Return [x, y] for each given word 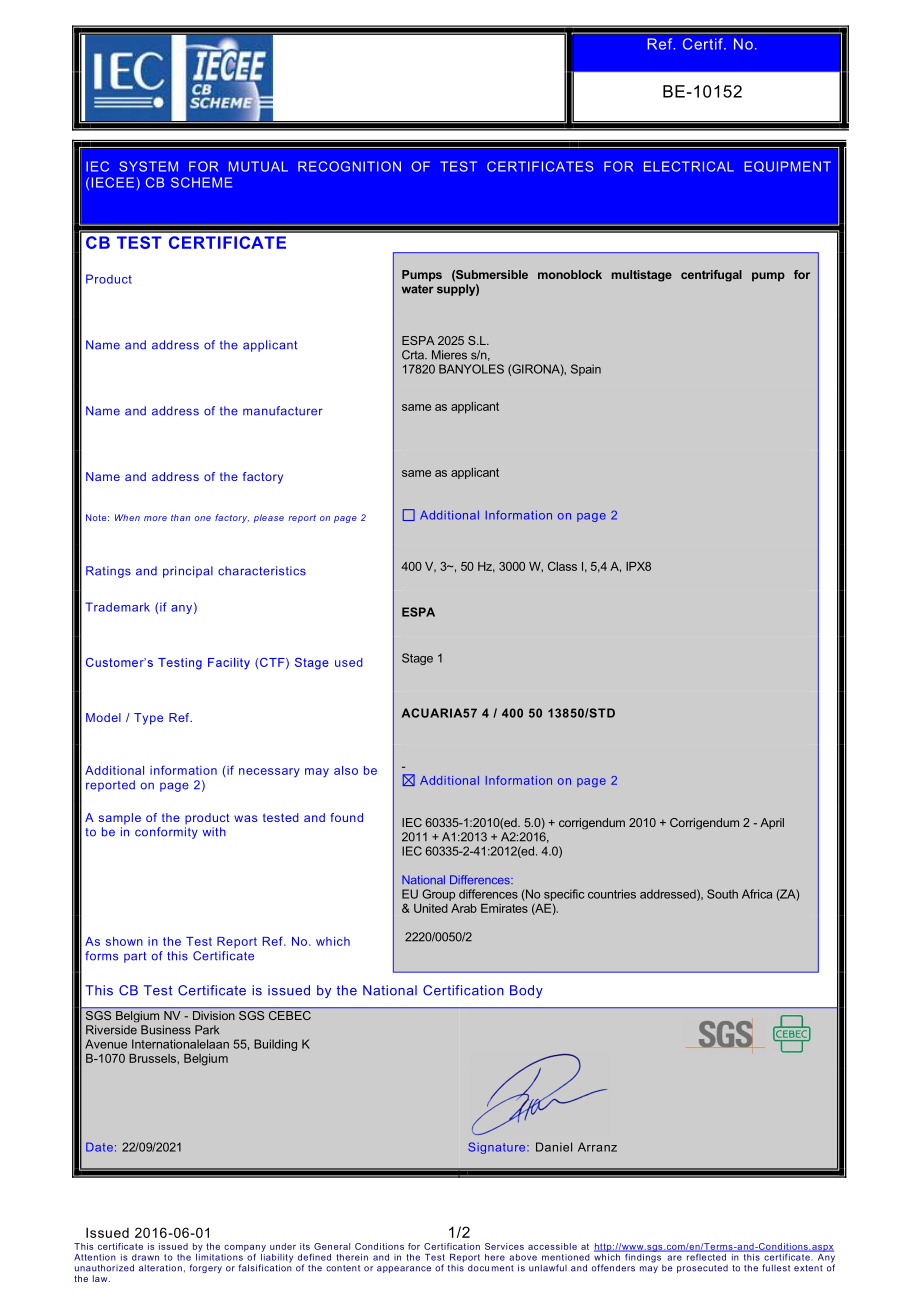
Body [526, 991]
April [772, 823]
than [180, 517]
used [349, 662]
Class [562, 566]
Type [148, 719]
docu [478, 1268]
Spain [586, 370]
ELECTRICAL [689, 166]
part [135, 957]
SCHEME [201, 182]
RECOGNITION [349, 166]
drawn [145, 1257]
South [722, 894]
